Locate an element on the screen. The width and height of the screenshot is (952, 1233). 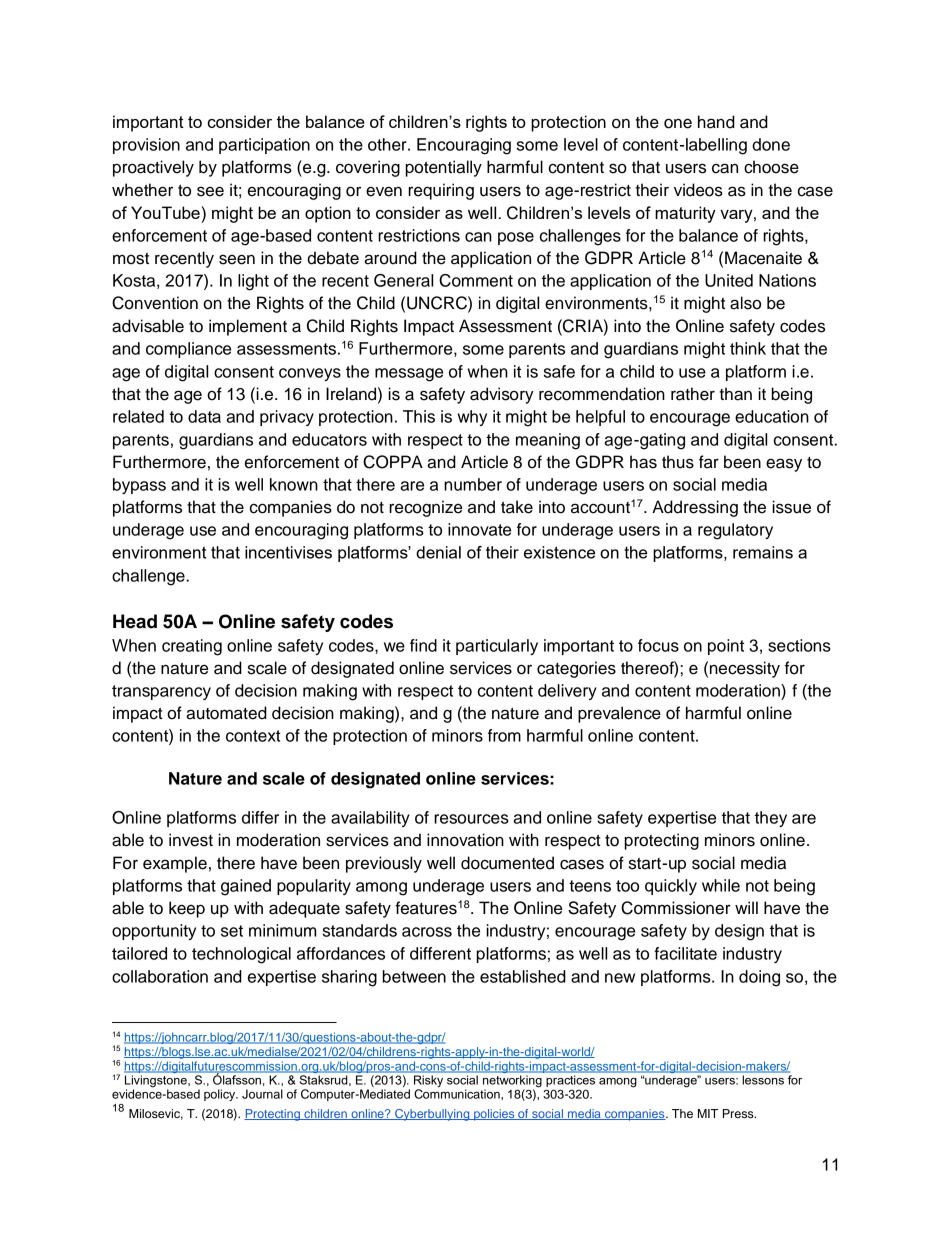
they is located at coordinates (771, 819).
